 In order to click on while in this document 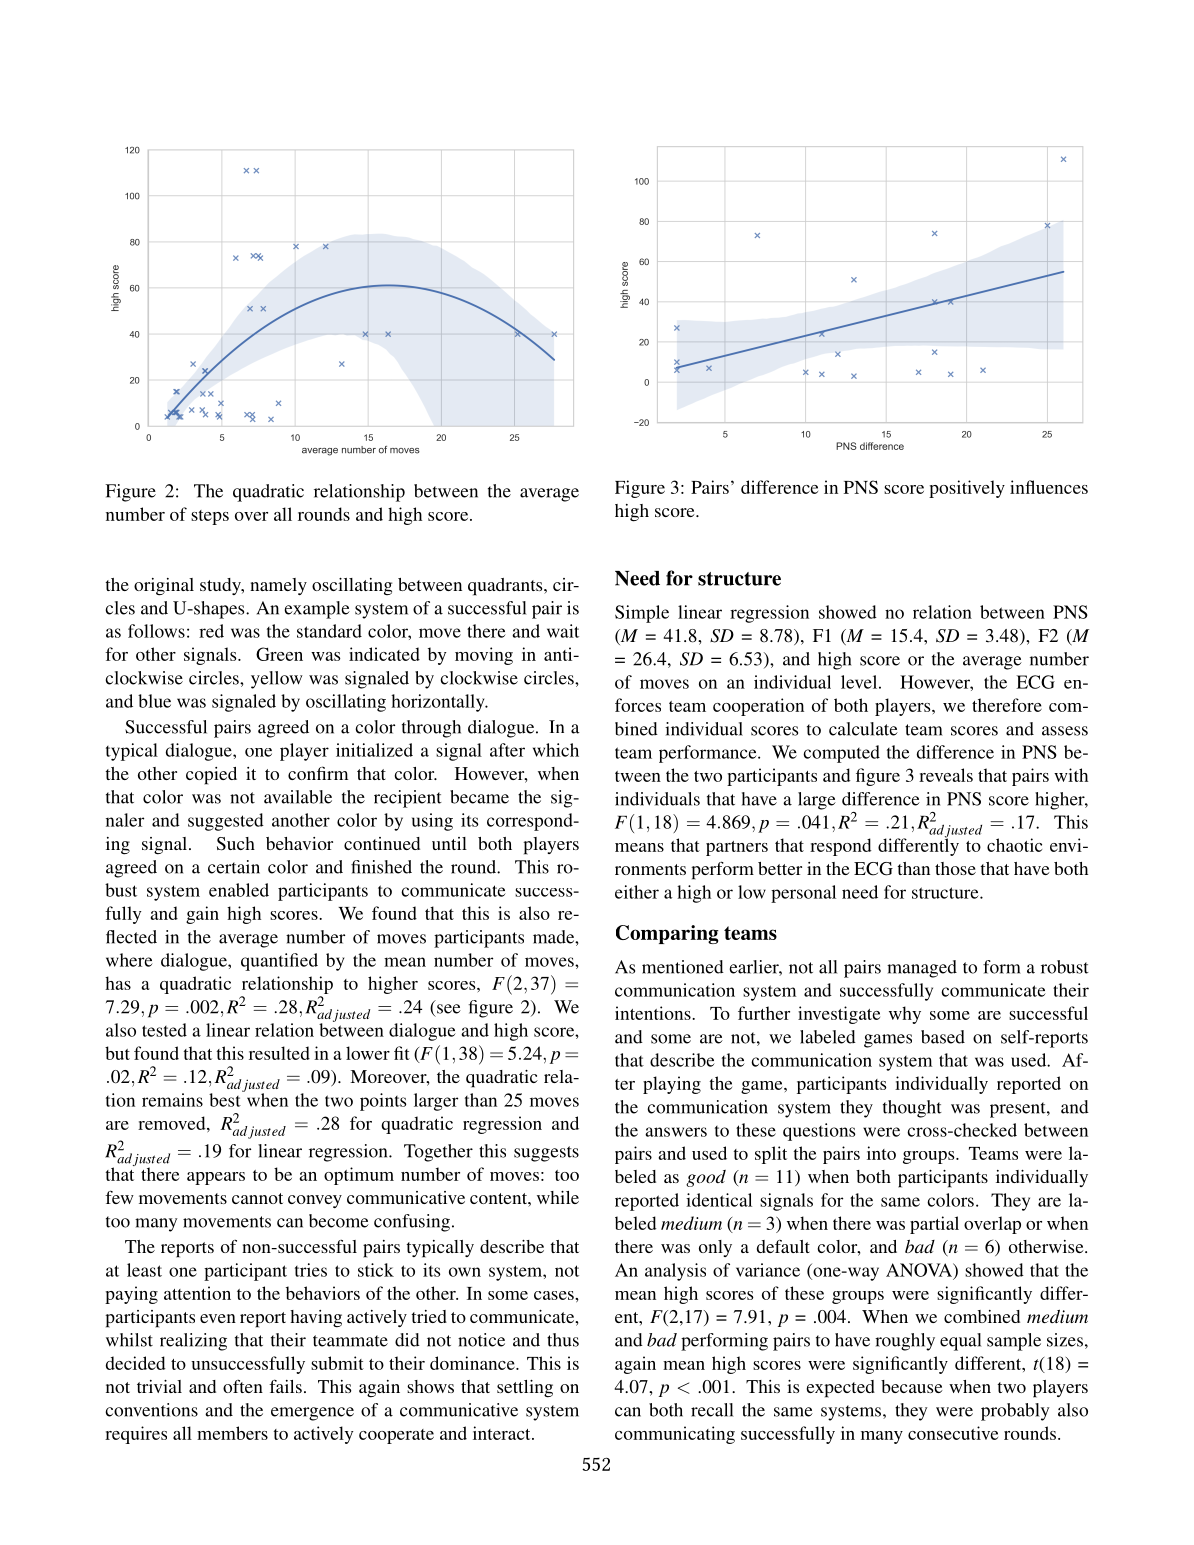, I will do `click(558, 1197)`.
